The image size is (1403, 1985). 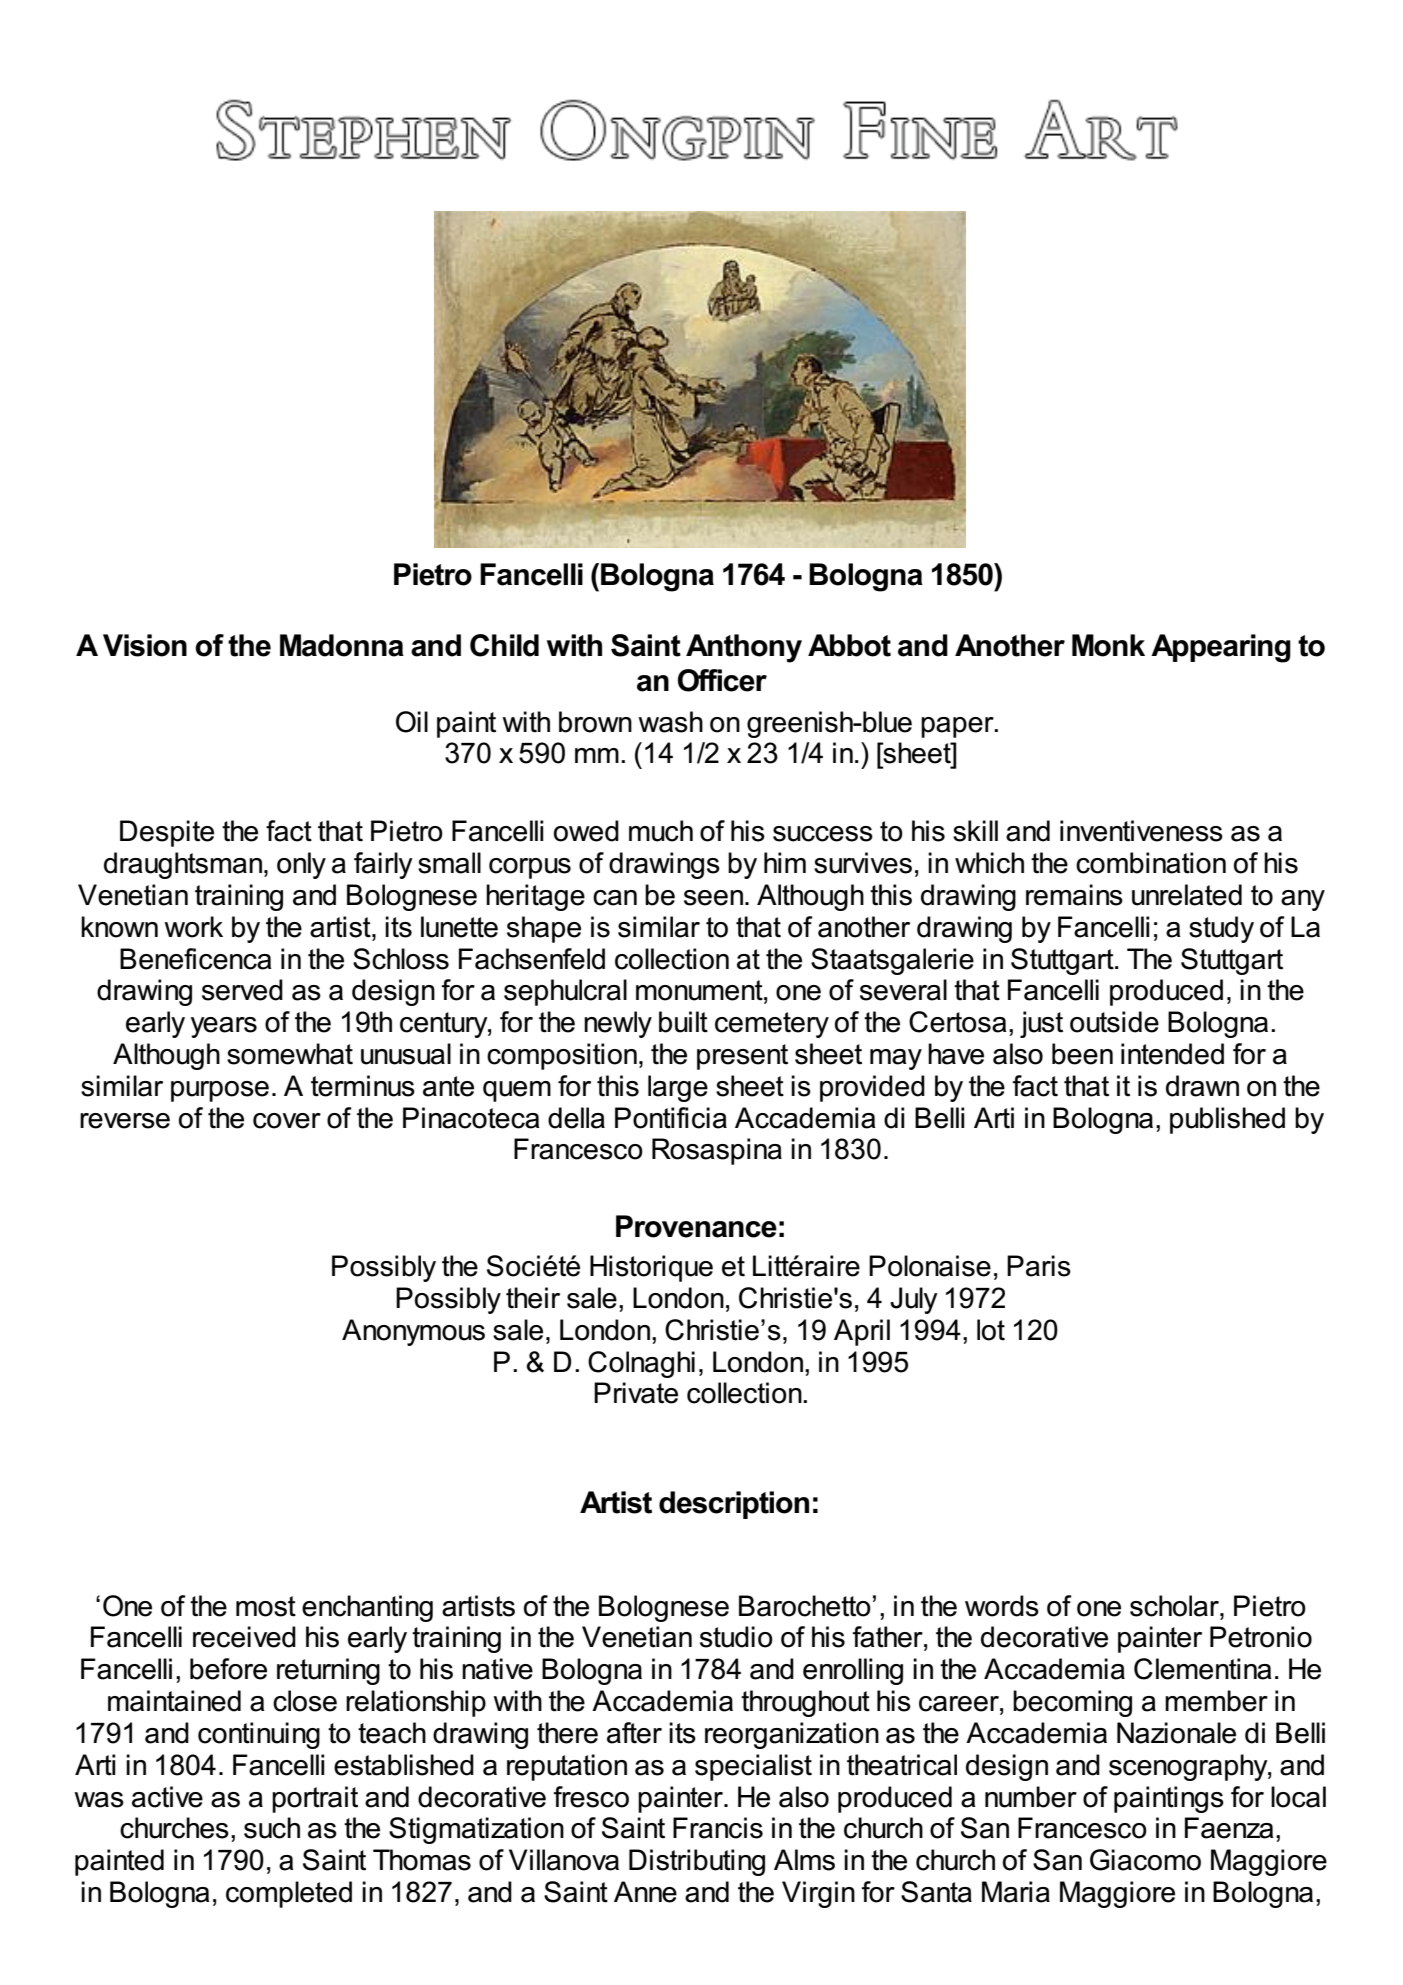 What do you see at coordinates (342, 645) in the document?
I see `Madonna` at bounding box center [342, 645].
